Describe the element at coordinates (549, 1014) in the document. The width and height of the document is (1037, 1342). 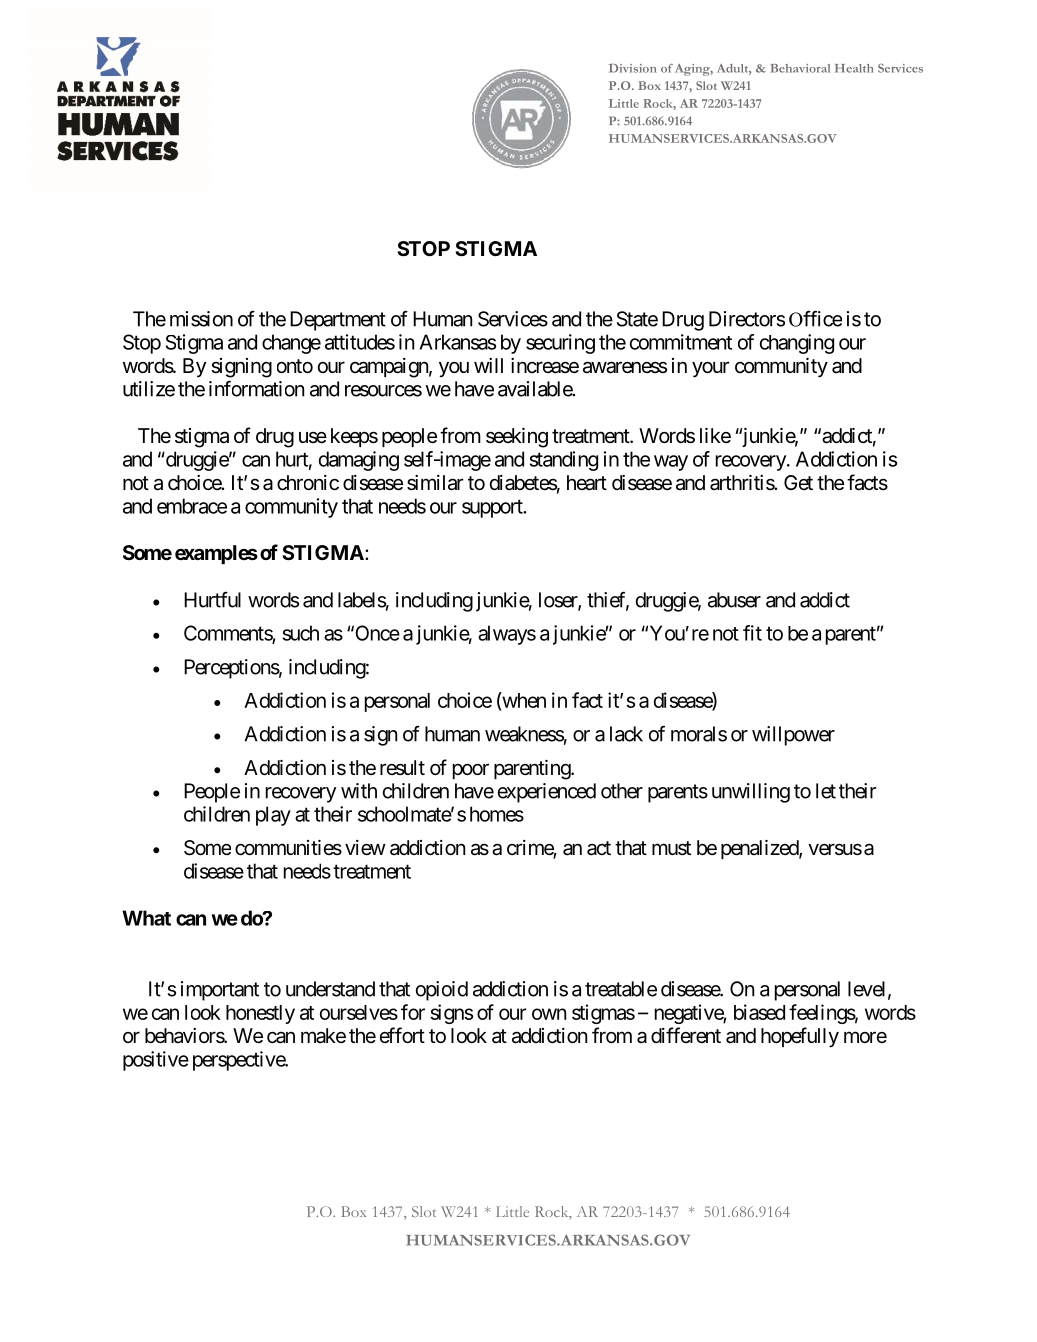
I see `own` at that location.
